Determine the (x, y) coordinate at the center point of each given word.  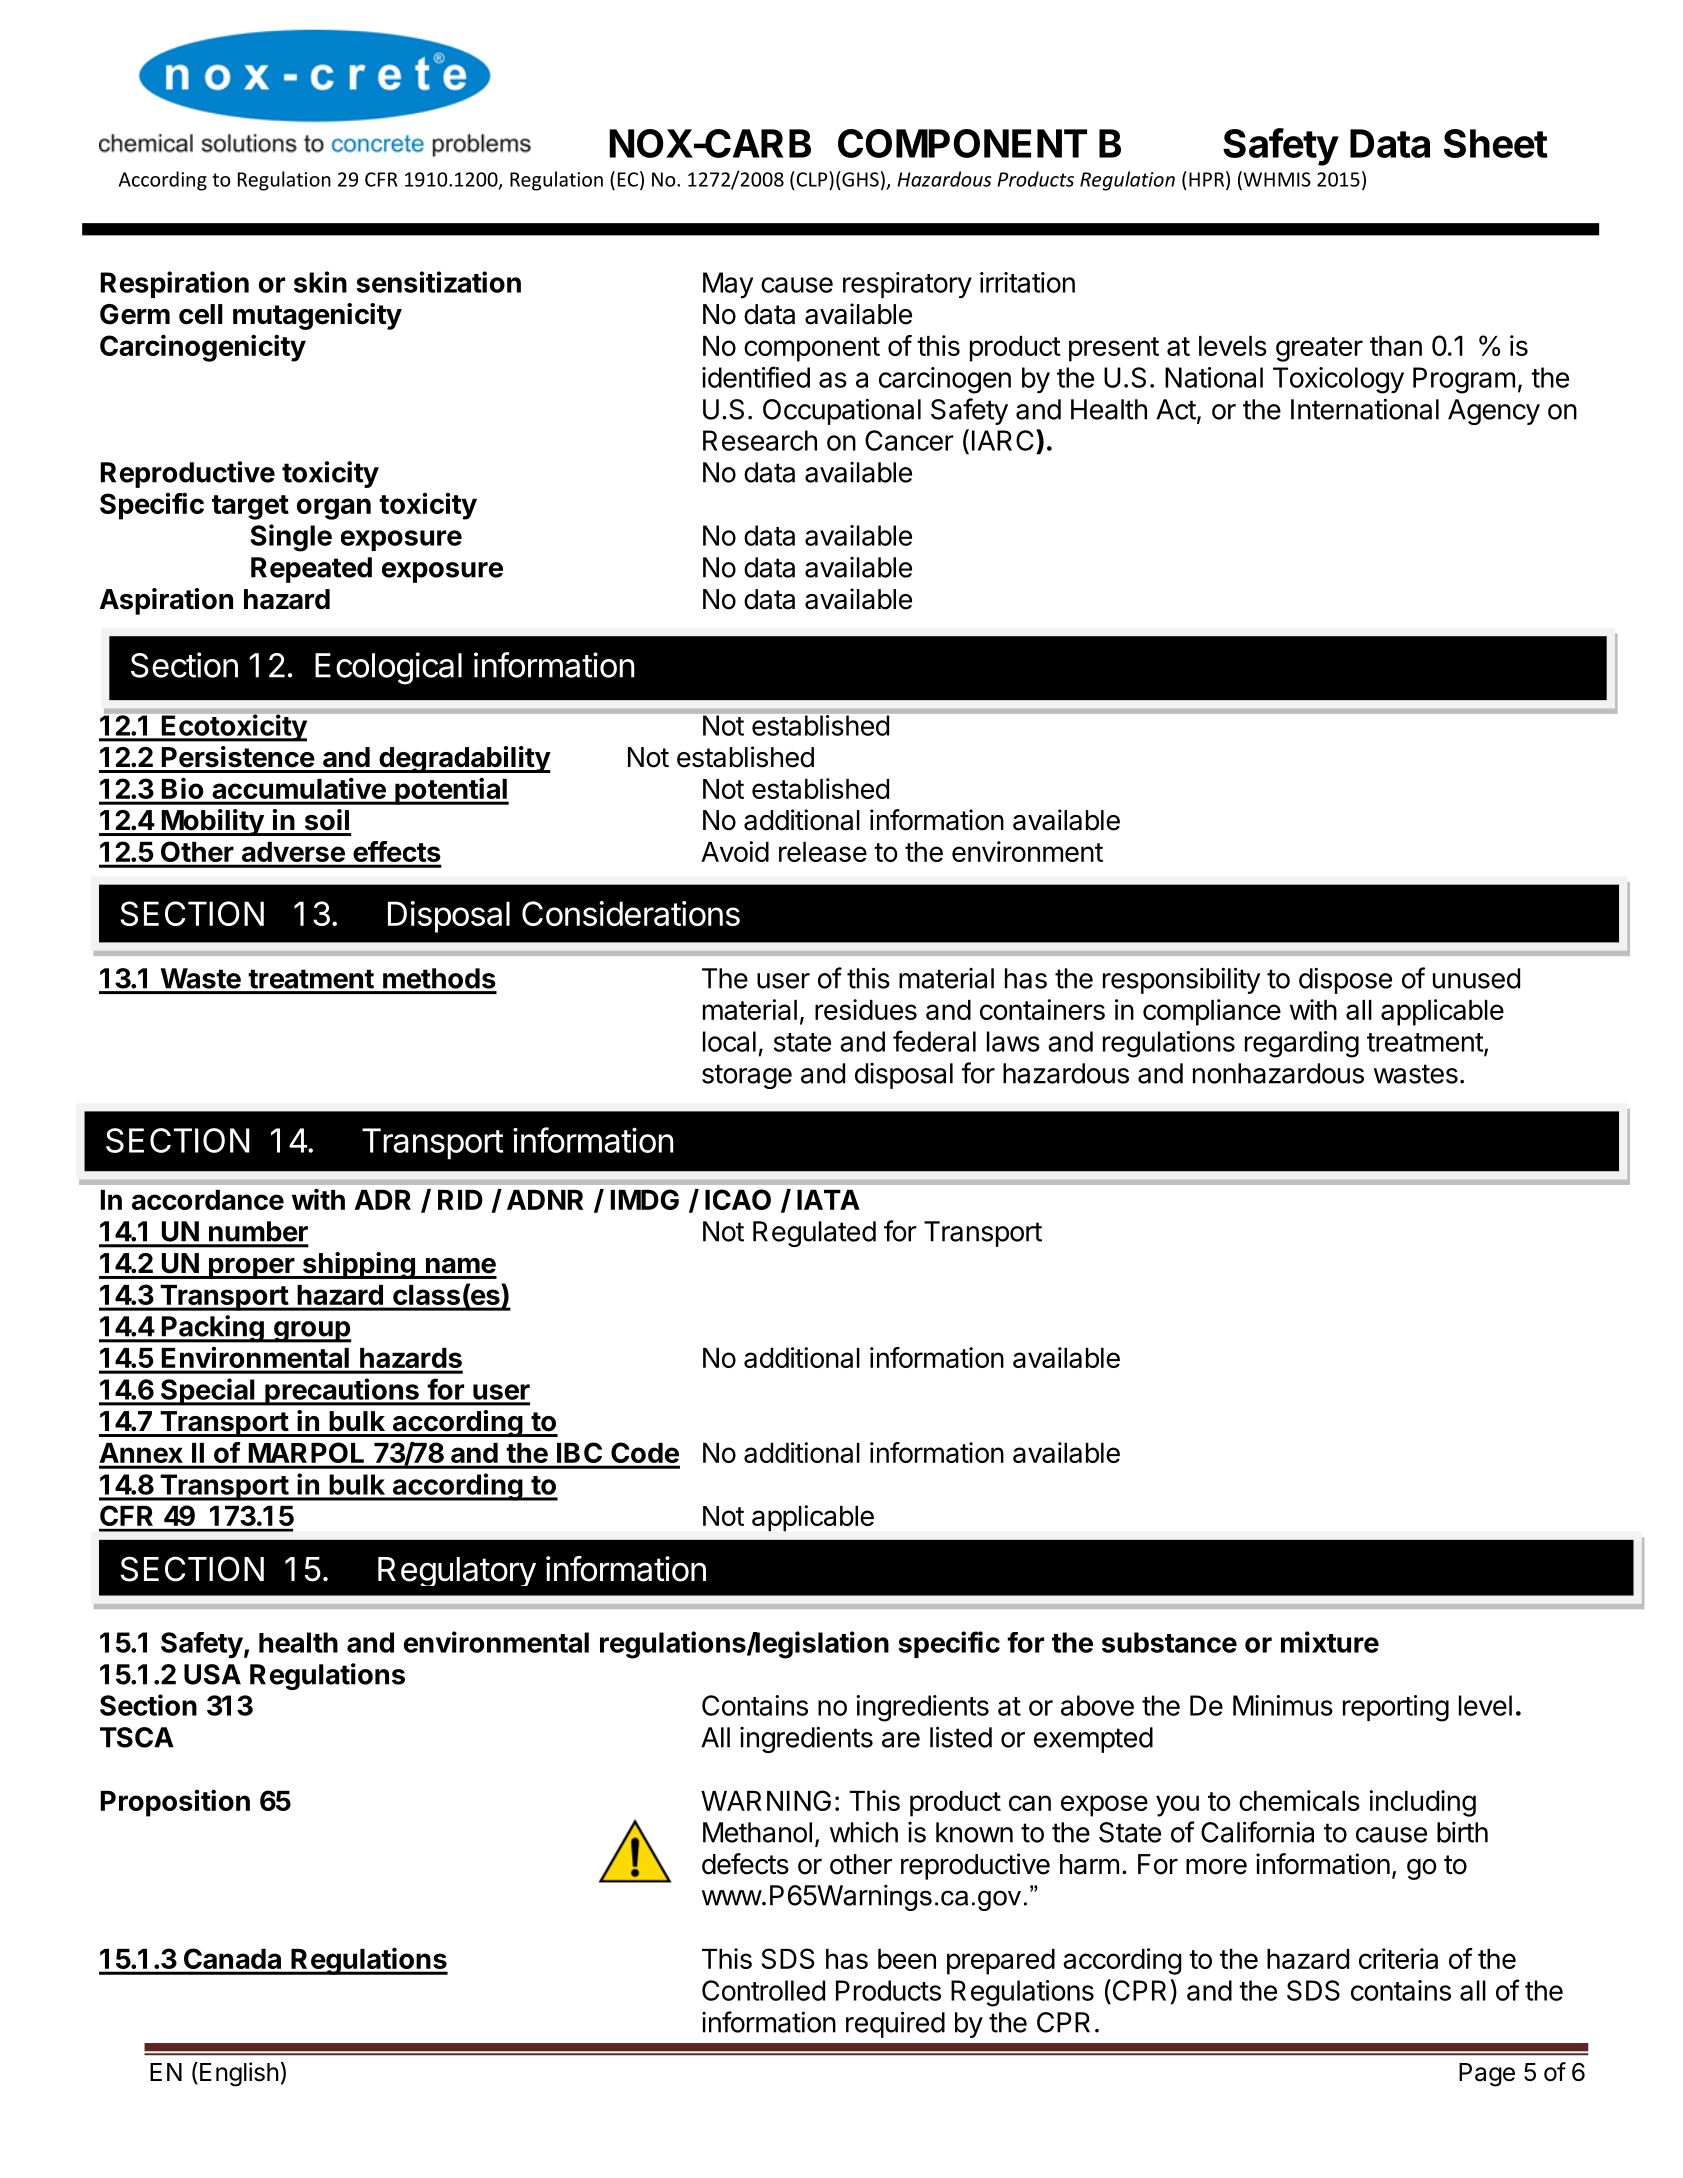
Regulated (814, 1234)
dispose (1345, 980)
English (239, 2074)
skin (320, 282)
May (728, 285)
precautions (342, 1392)
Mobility (212, 822)
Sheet (1496, 143)
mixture (1330, 1642)
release (823, 852)
